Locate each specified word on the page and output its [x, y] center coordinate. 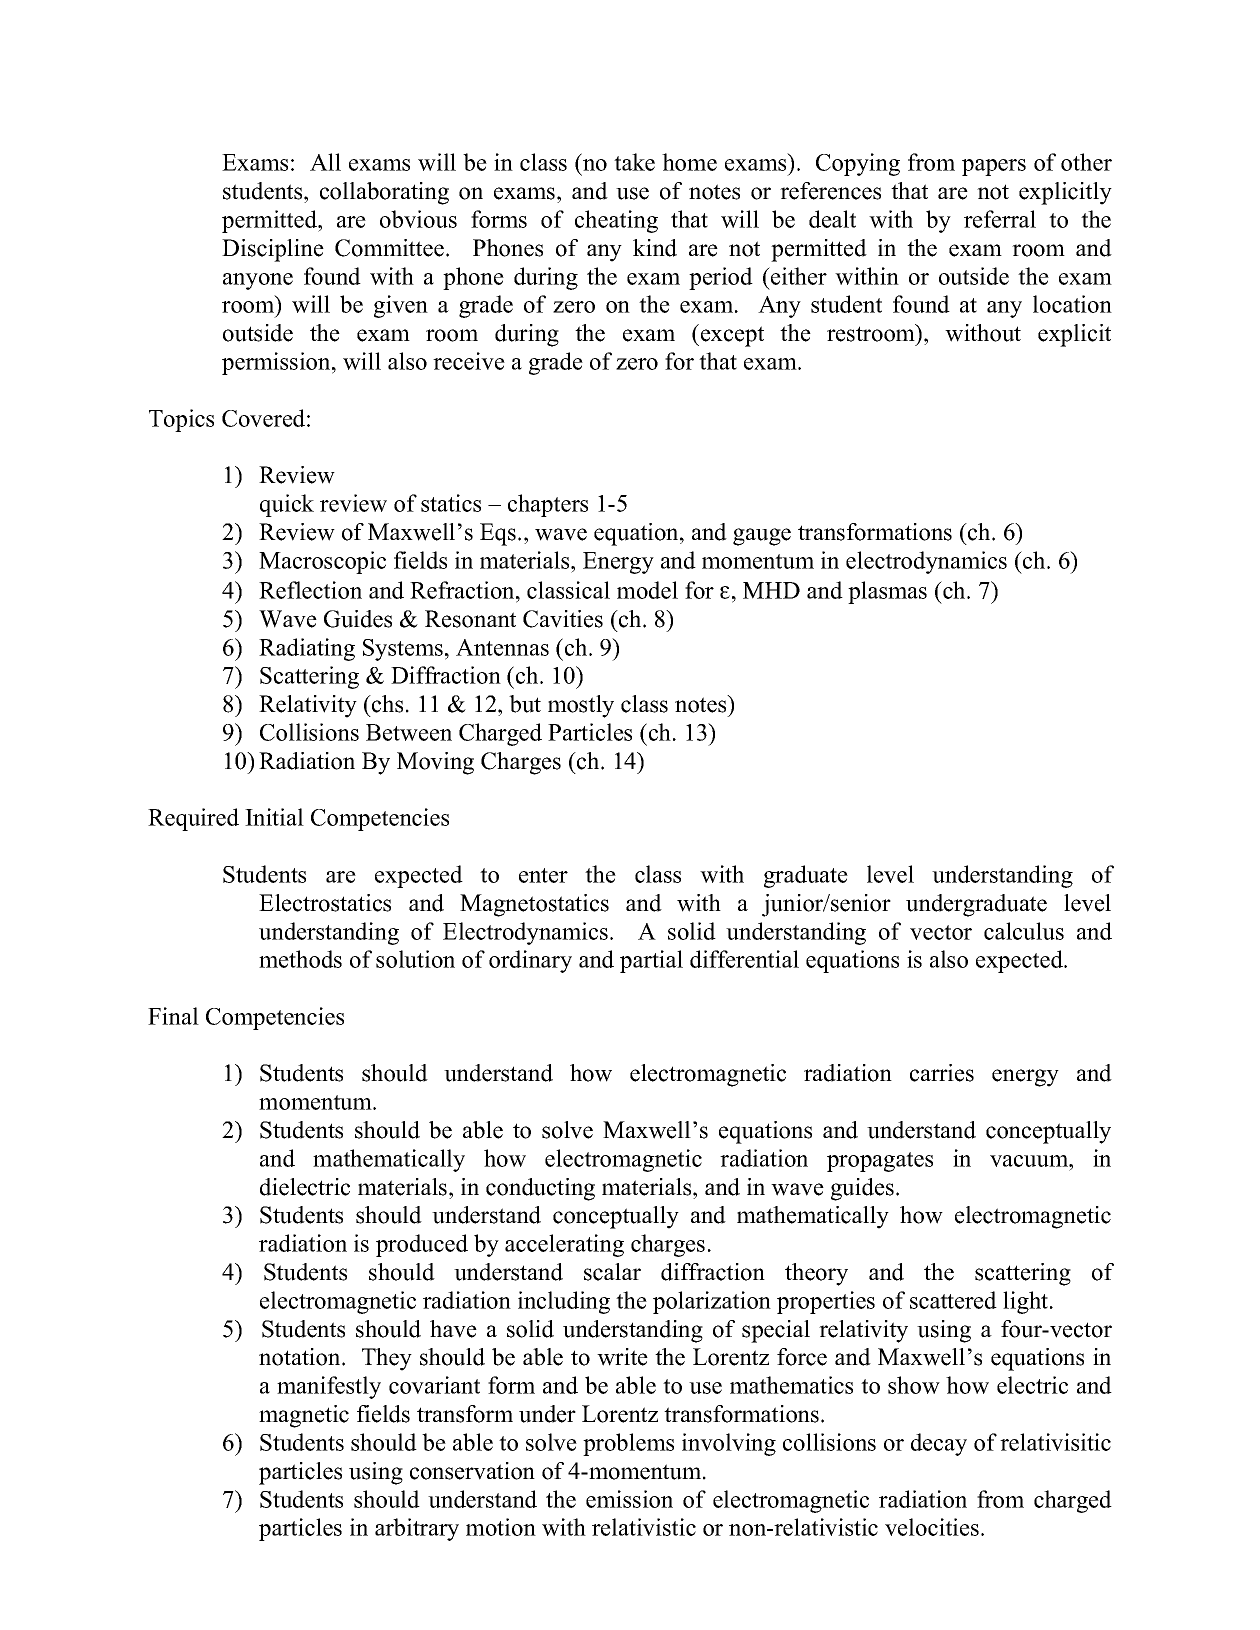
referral [1000, 219]
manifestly [329, 1387]
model [647, 590]
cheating [616, 221]
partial [651, 961]
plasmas [887, 592]
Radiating [307, 649]
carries [942, 1073]
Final [173, 1016]
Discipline [273, 250]
